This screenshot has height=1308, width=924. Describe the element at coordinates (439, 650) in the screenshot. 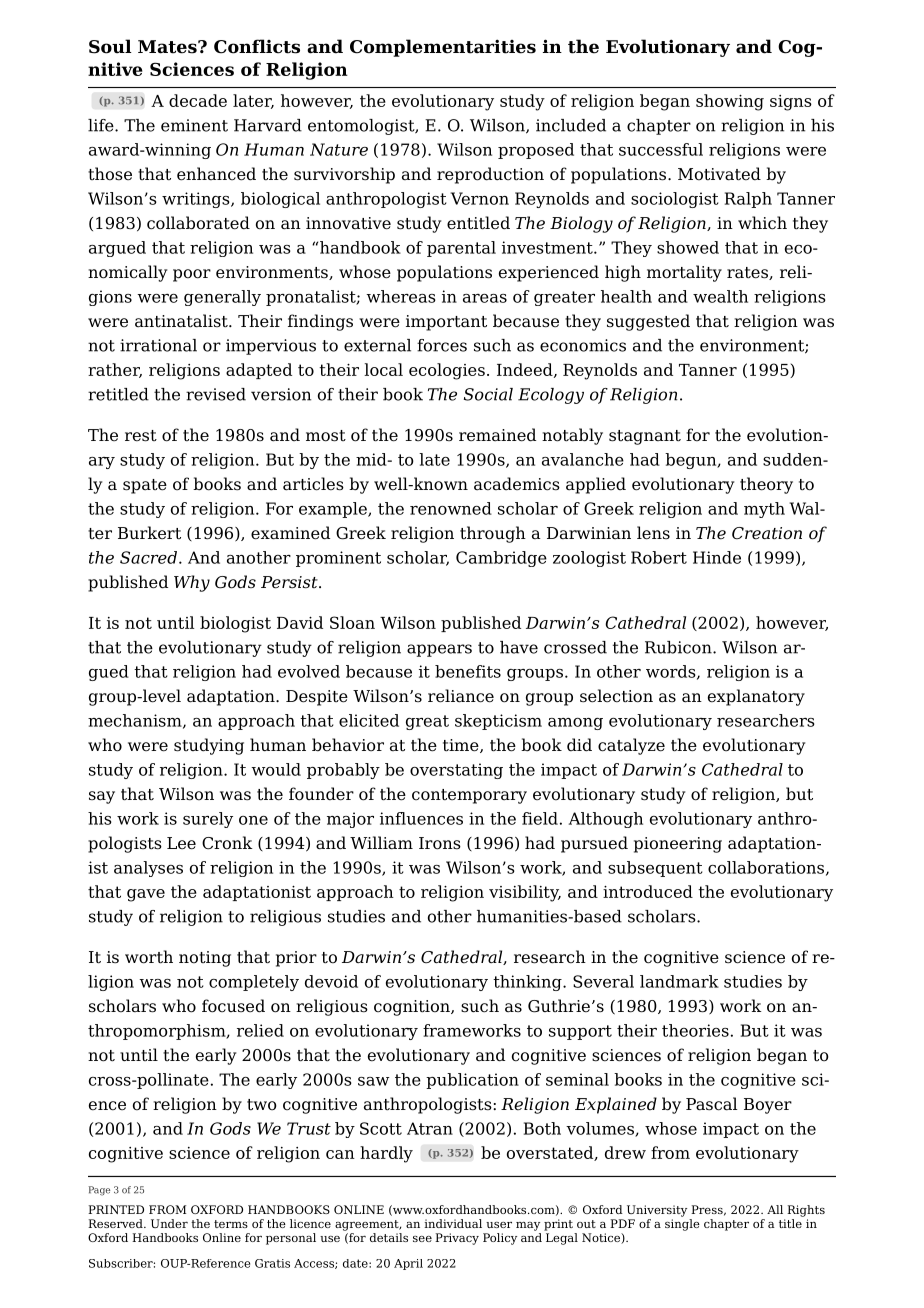

I see `appears` at that location.
